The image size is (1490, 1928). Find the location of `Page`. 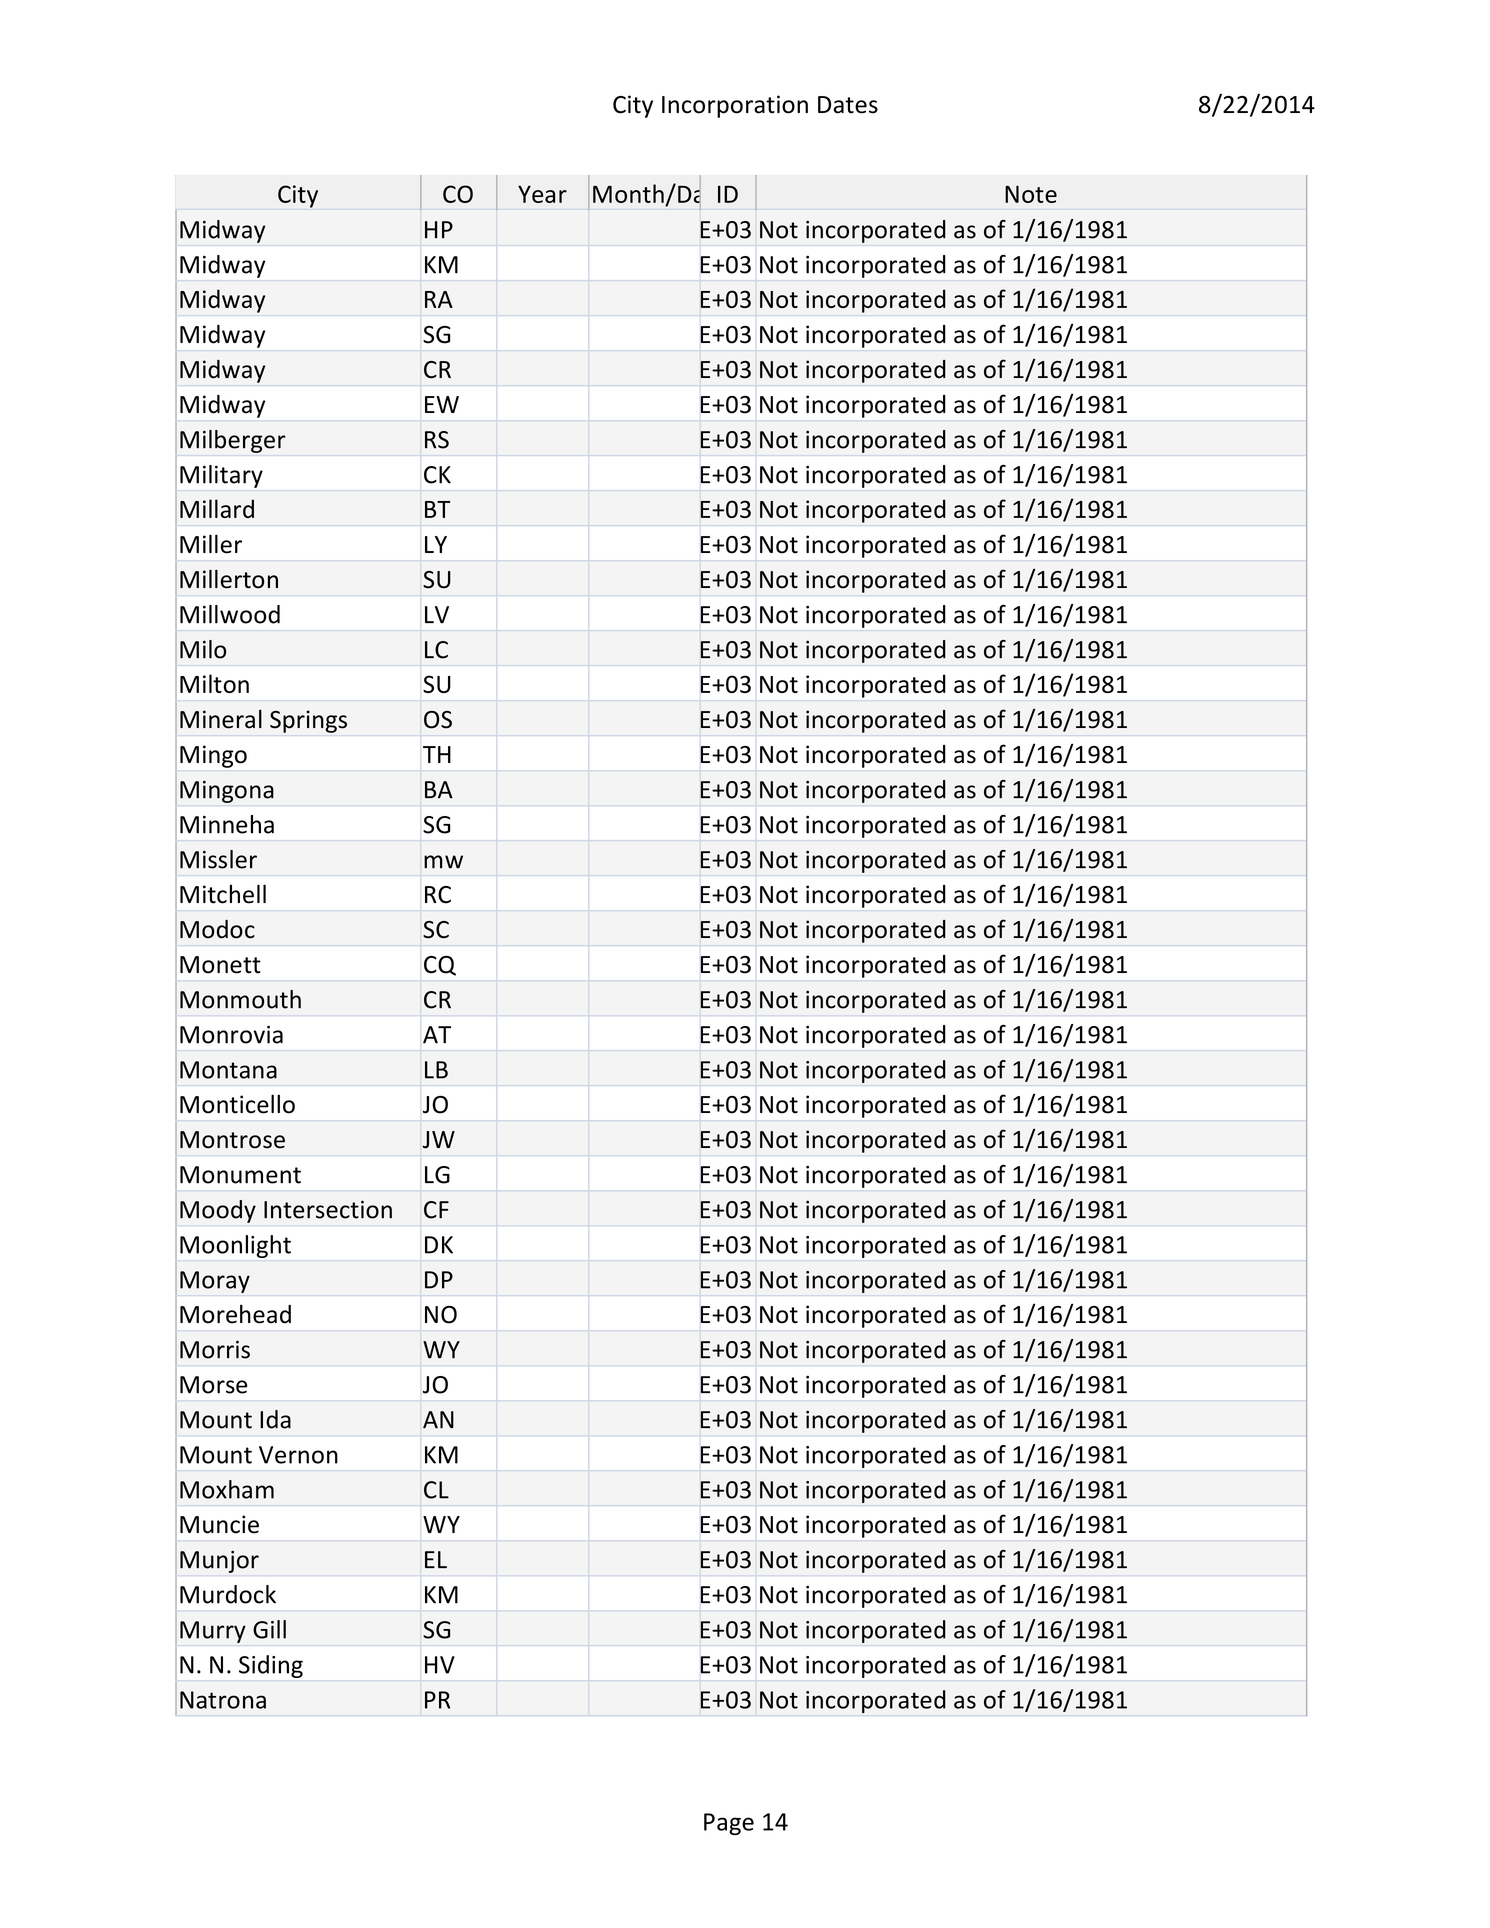

Page is located at coordinates (729, 1824).
